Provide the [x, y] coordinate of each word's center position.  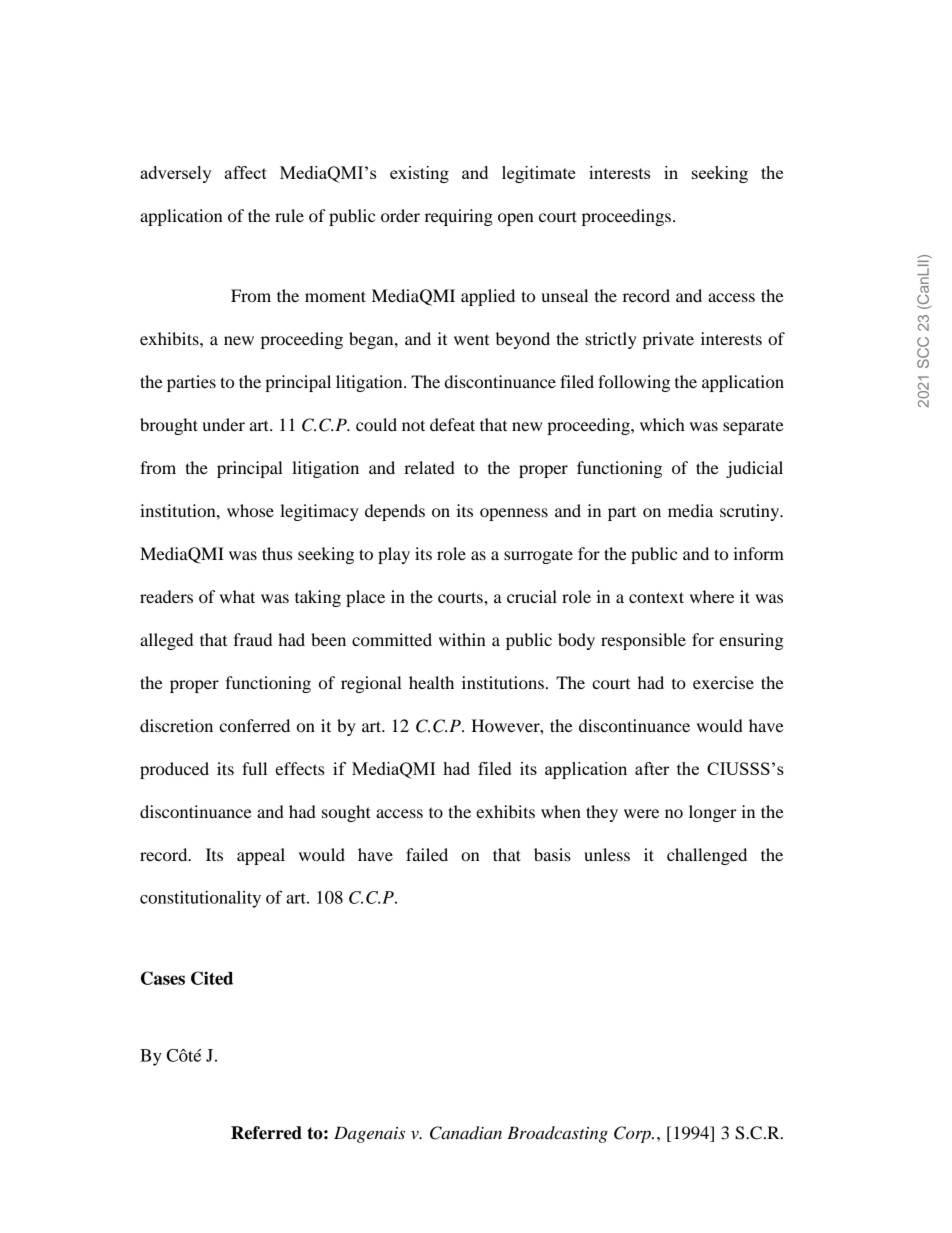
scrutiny [751, 512]
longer [713, 813]
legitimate [538, 174]
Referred [266, 1133]
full [254, 768]
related [429, 467]
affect [246, 172]
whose [250, 510]
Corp [633, 1134]
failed [427, 854]
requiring [459, 217]
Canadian [466, 1133]
